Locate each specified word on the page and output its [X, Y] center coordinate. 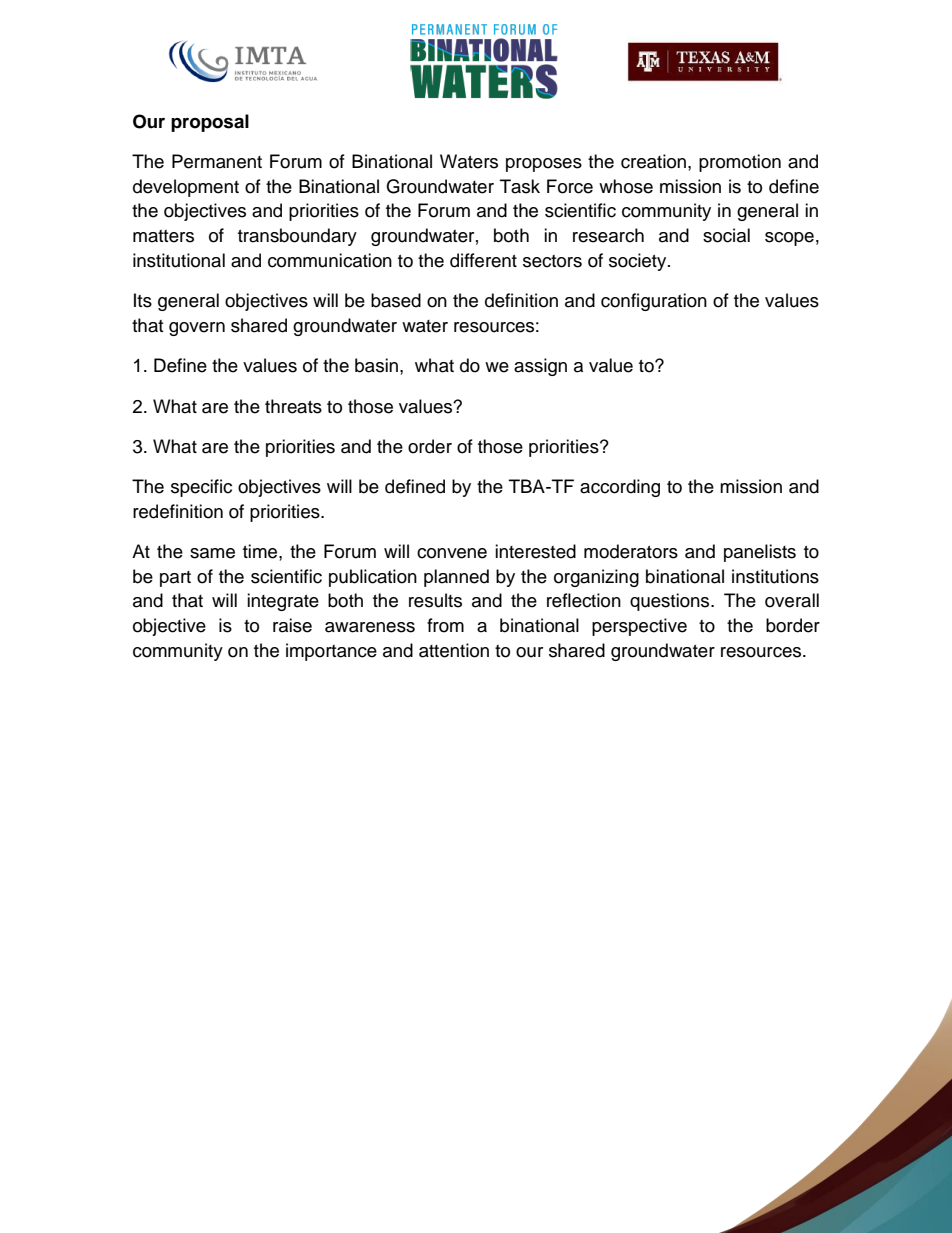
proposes [544, 165]
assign [540, 367]
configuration [654, 302]
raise [292, 625]
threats [293, 406]
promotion [740, 163]
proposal [210, 123]
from [445, 625]
